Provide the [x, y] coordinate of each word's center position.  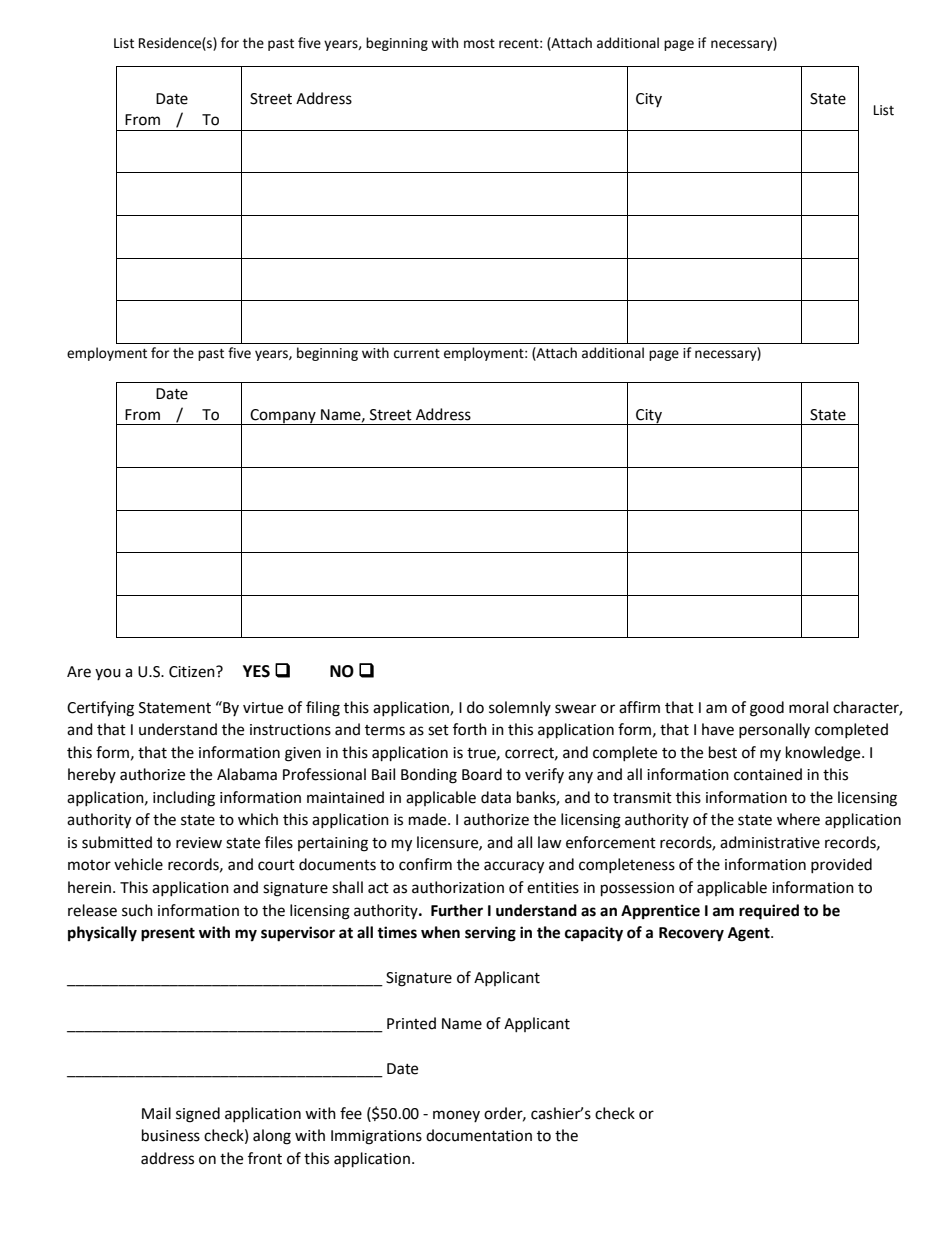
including [184, 799]
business [171, 1135]
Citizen [193, 672]
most [479, 44]
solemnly [520, 708]
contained [768, 774]
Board [482, 774]
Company [283, 417]
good [767, 709]
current [417, 354]
